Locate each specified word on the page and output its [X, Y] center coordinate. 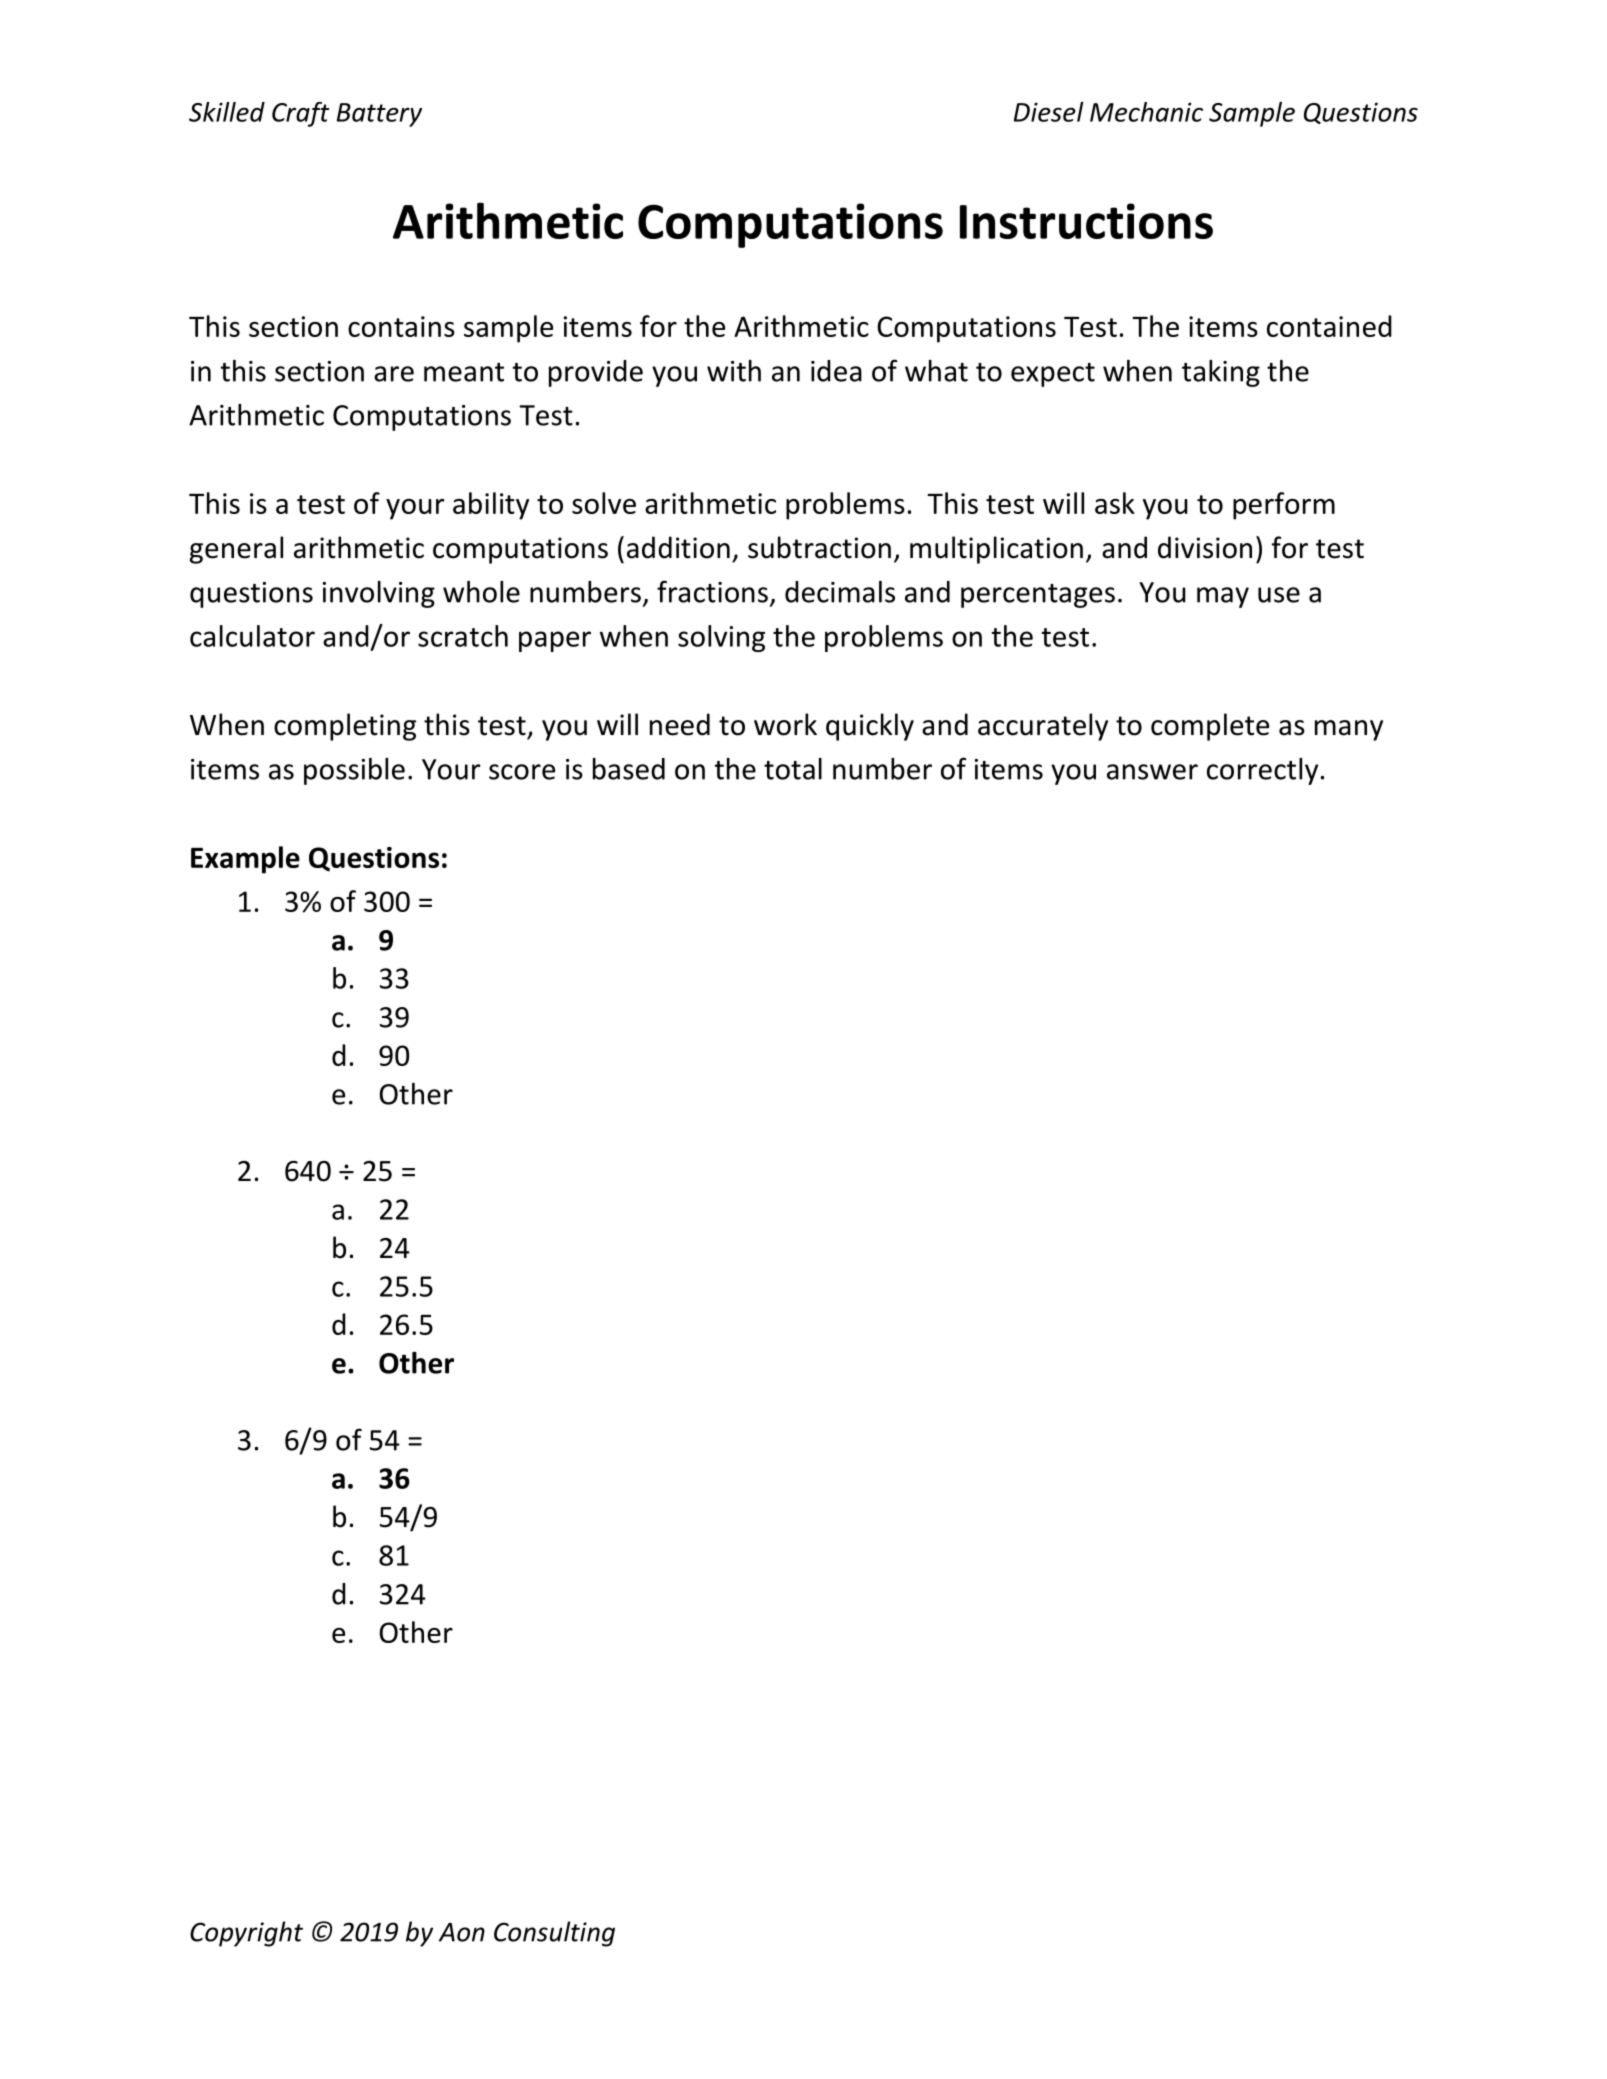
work [785, 724]
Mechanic [1146, 112]
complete [1210, 727]
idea [836, 371]
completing [345, 727]
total [793, 769]
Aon [462, 1932]
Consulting [554, 1934]
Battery [379, 115]
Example [245, 860]
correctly [1262, 771]
